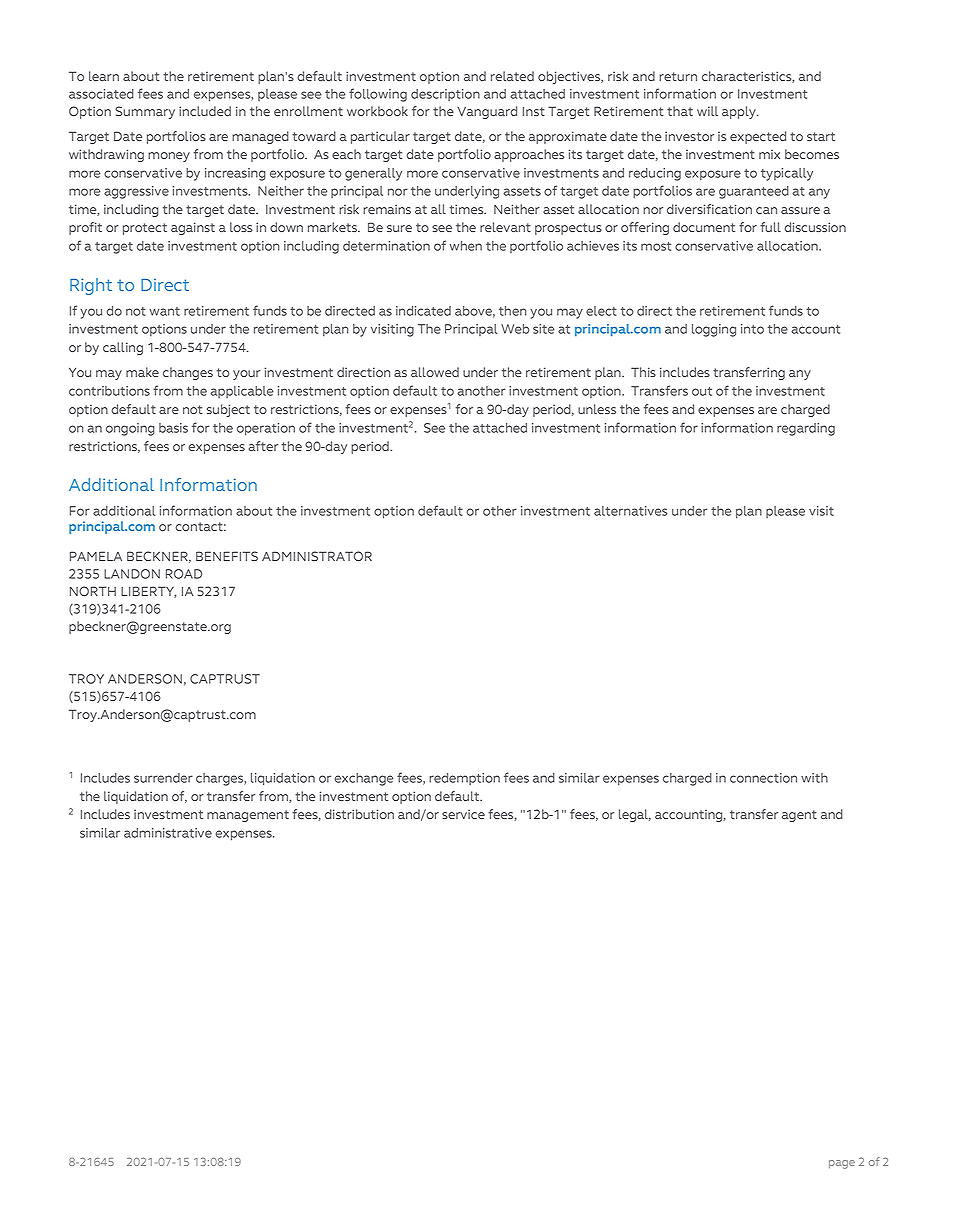 This document has height=1232, width=958. Describe the element at coordinates (487, 112) in the document. I see `Vanguard` at that location.
